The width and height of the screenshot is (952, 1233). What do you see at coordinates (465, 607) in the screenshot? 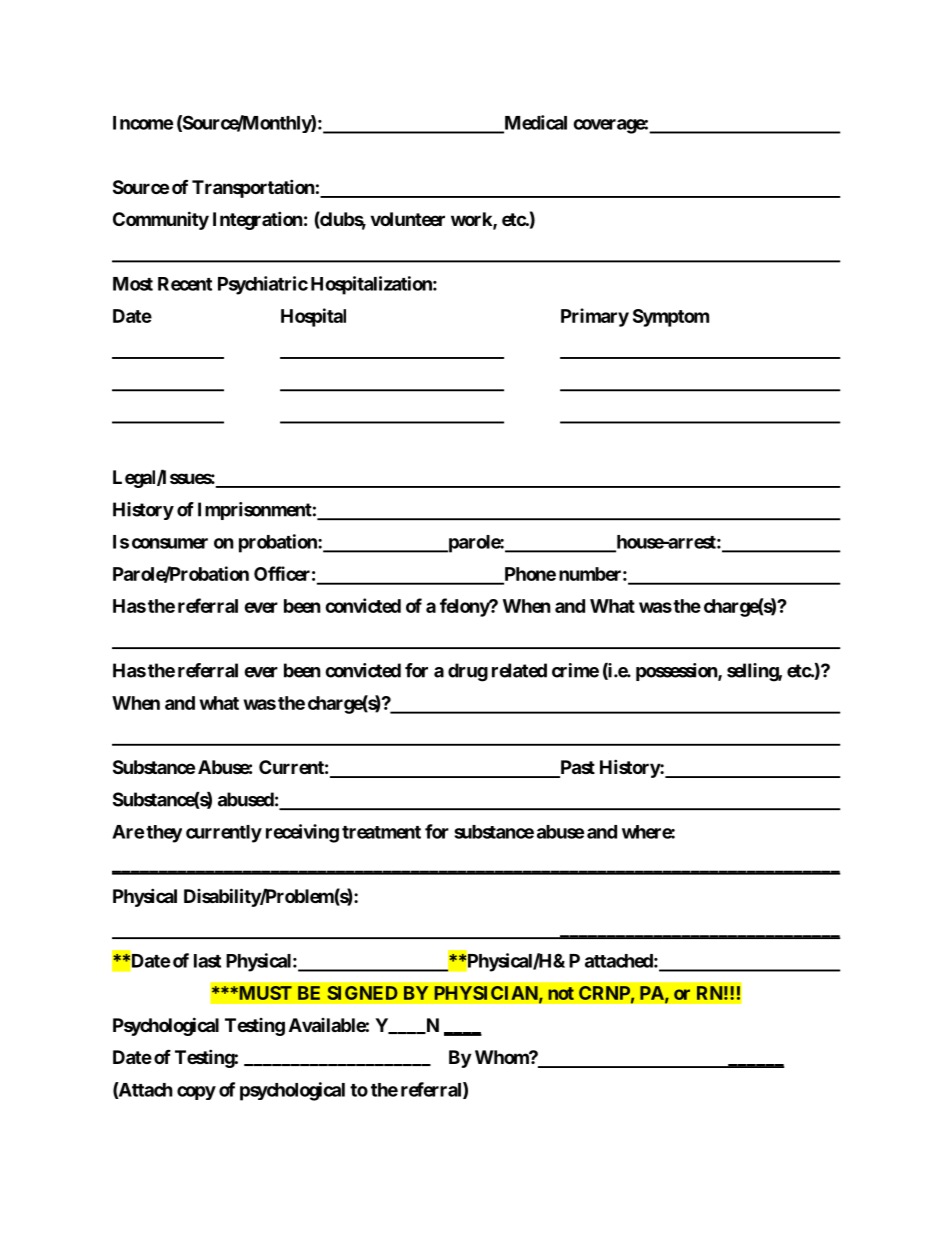
I see `felony` at bounding box center [465, 607].
